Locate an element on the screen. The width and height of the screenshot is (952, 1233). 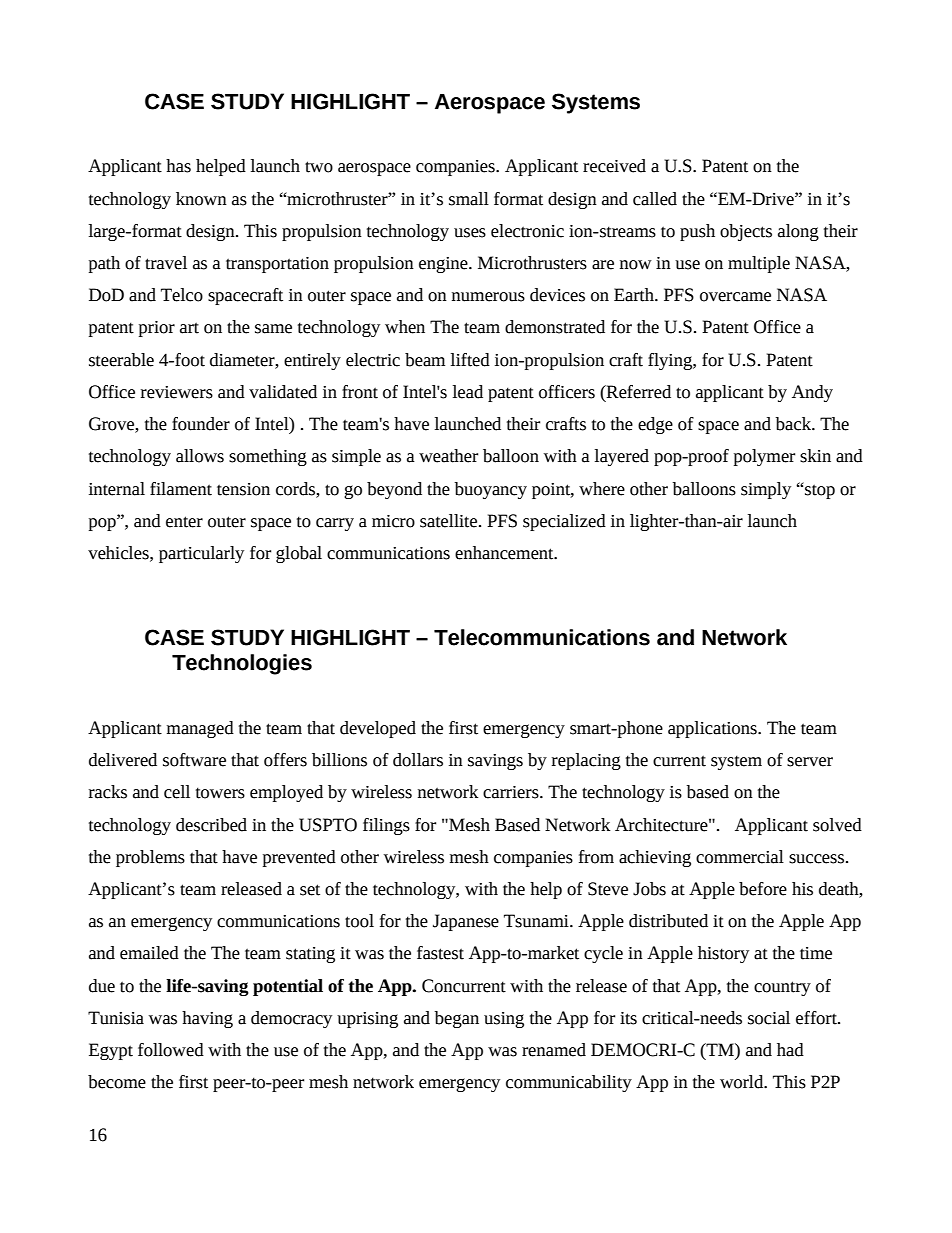
described is located at coordinates (211, 825).
